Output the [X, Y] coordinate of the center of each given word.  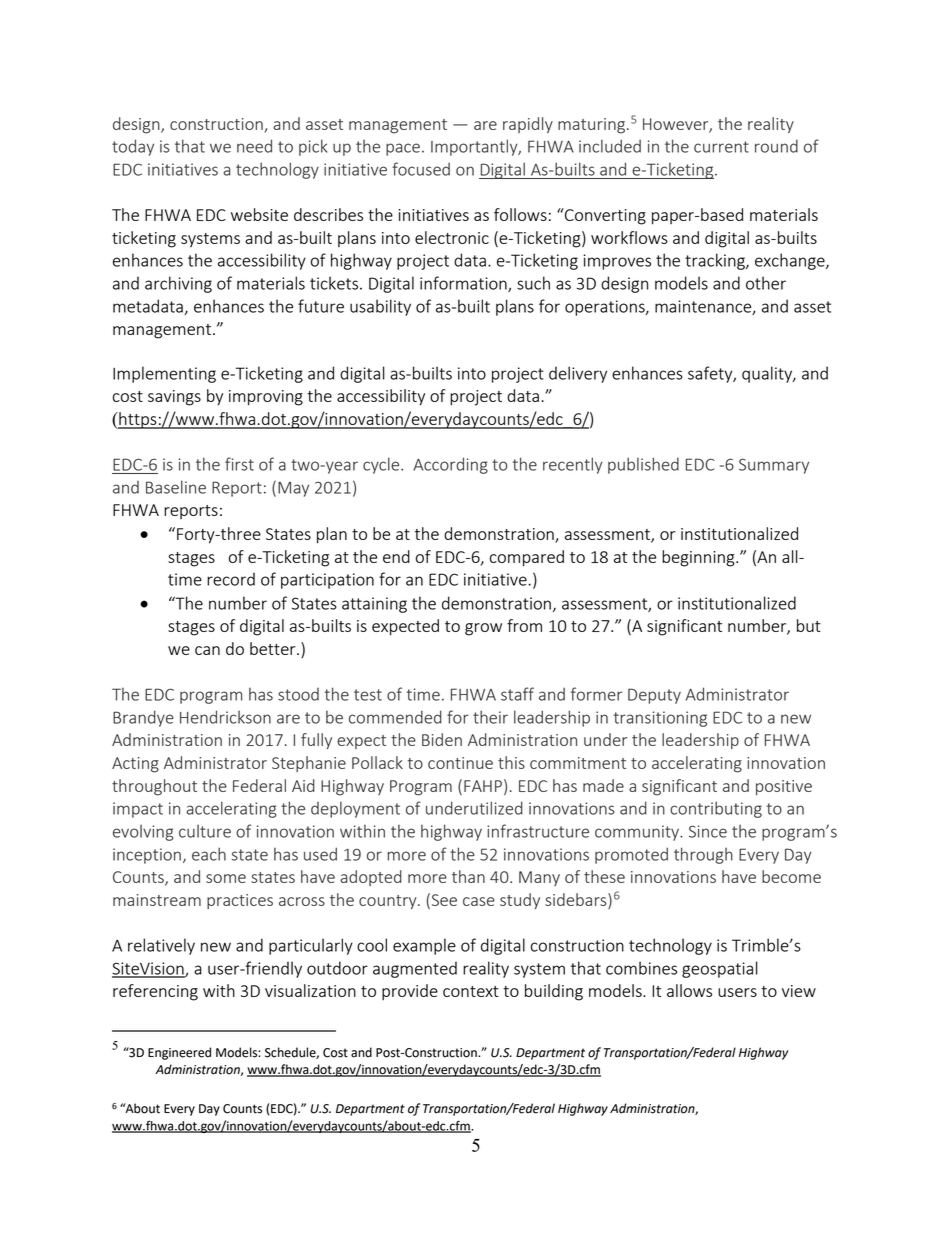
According [450, 465]
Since [708, 831]
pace [403, 149]
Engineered [179, 1053]
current [721, 147]
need [254, 146]
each [209, 854]
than [468, 876]
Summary [774, 466]
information [464, 284]
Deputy [654, 696]
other [766, 283]
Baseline [176, 487]
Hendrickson [225, 717]
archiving [178, 284]
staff [517, 694]
